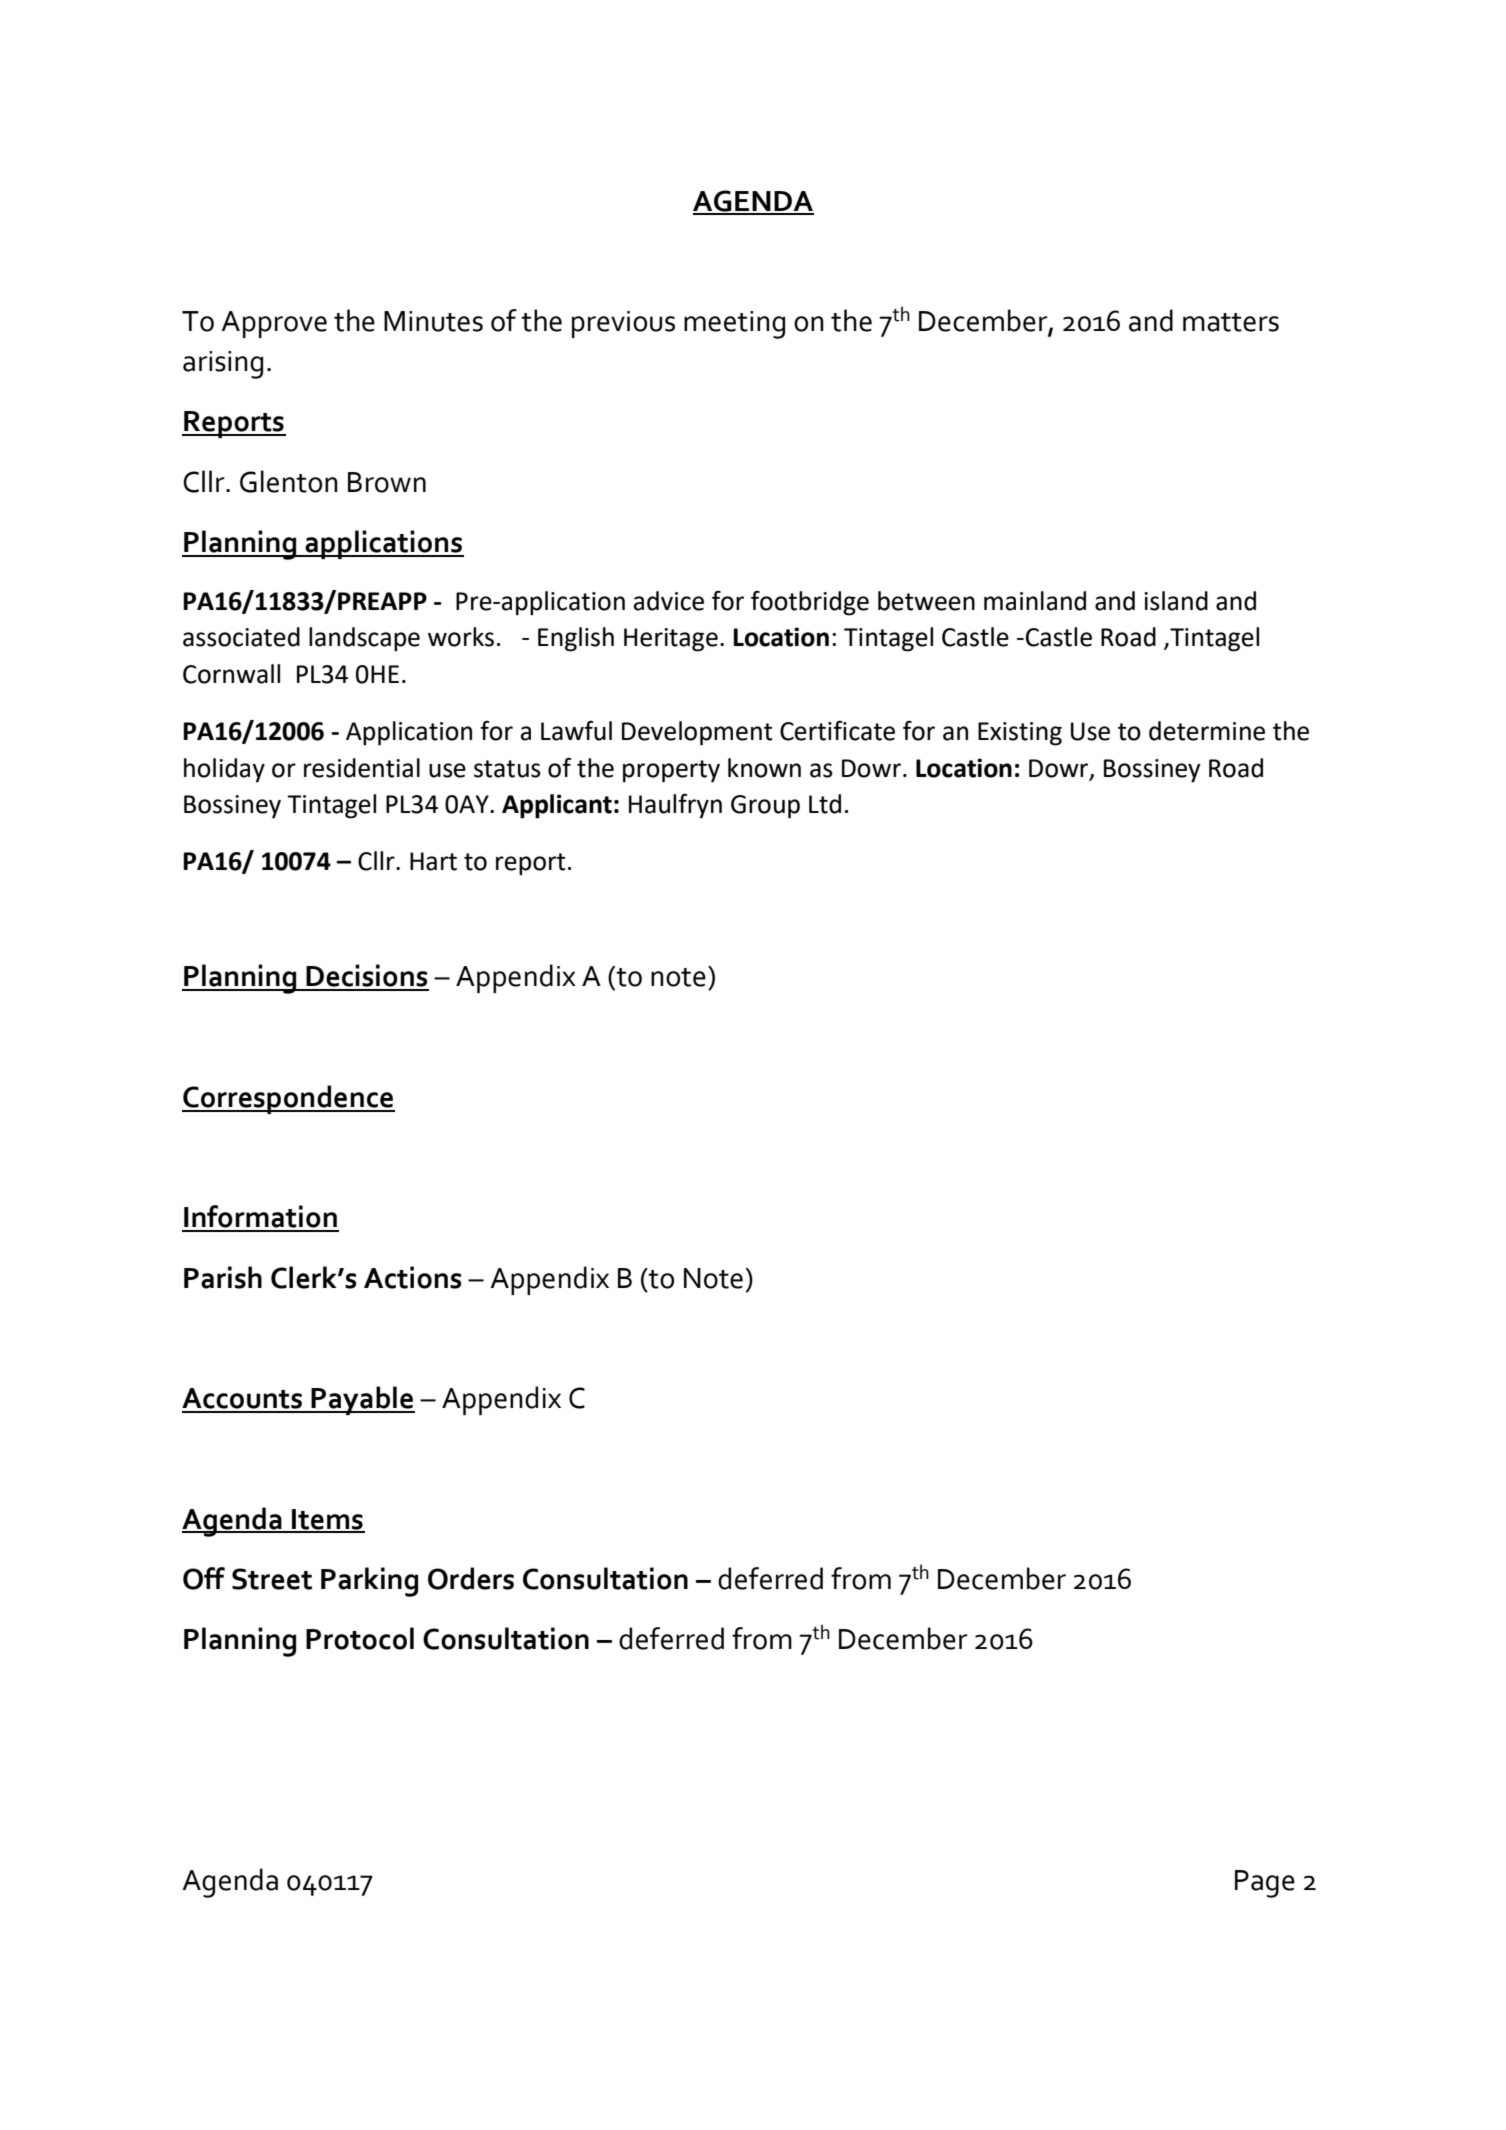 The width and height of the image is (1506, 2130). I want to click on meeting, so click(734, 325).
